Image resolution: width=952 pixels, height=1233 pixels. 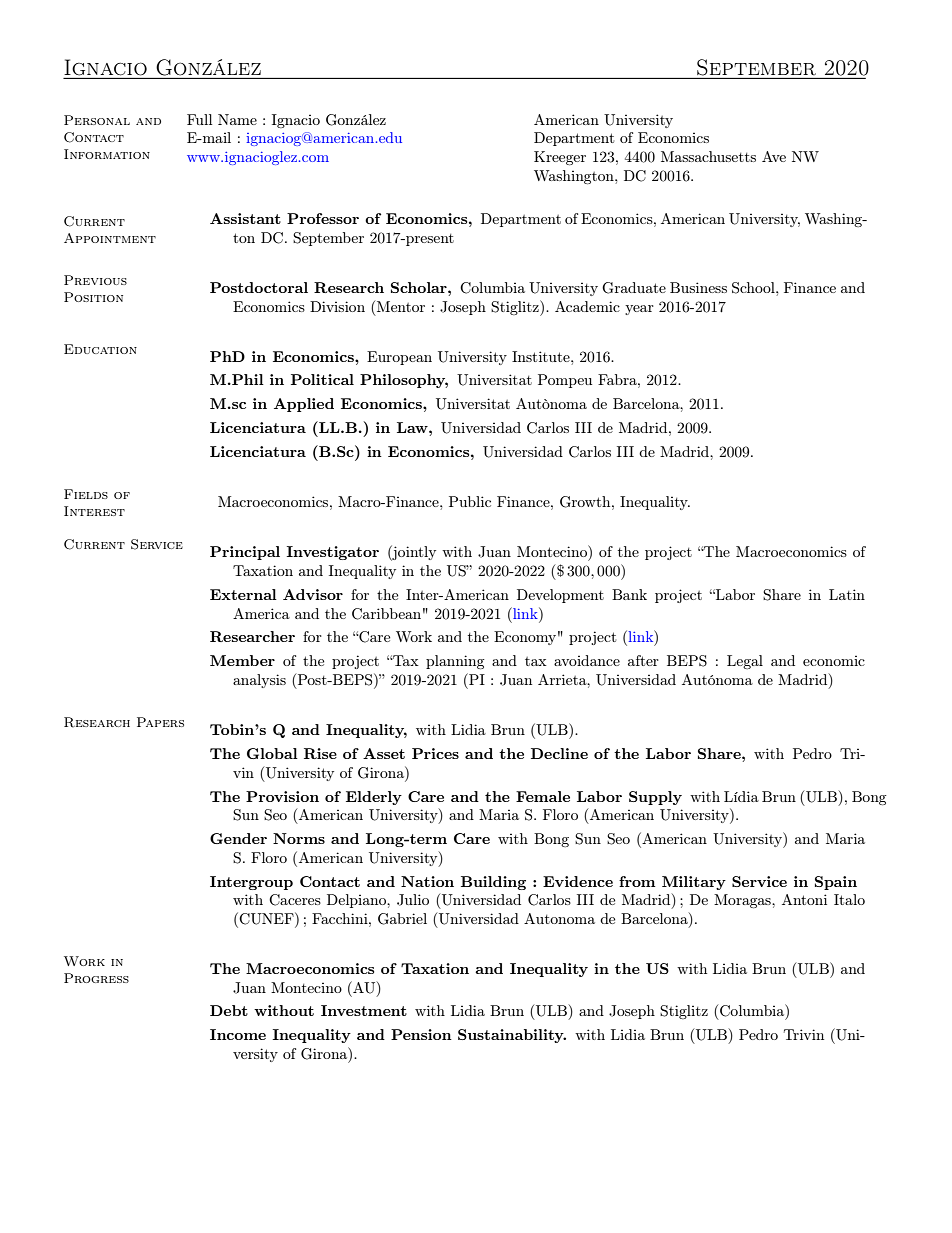 What do you see at coordinates (237, 119) in the screenshot?
I see `Name` at bounding box center [237, 119].
